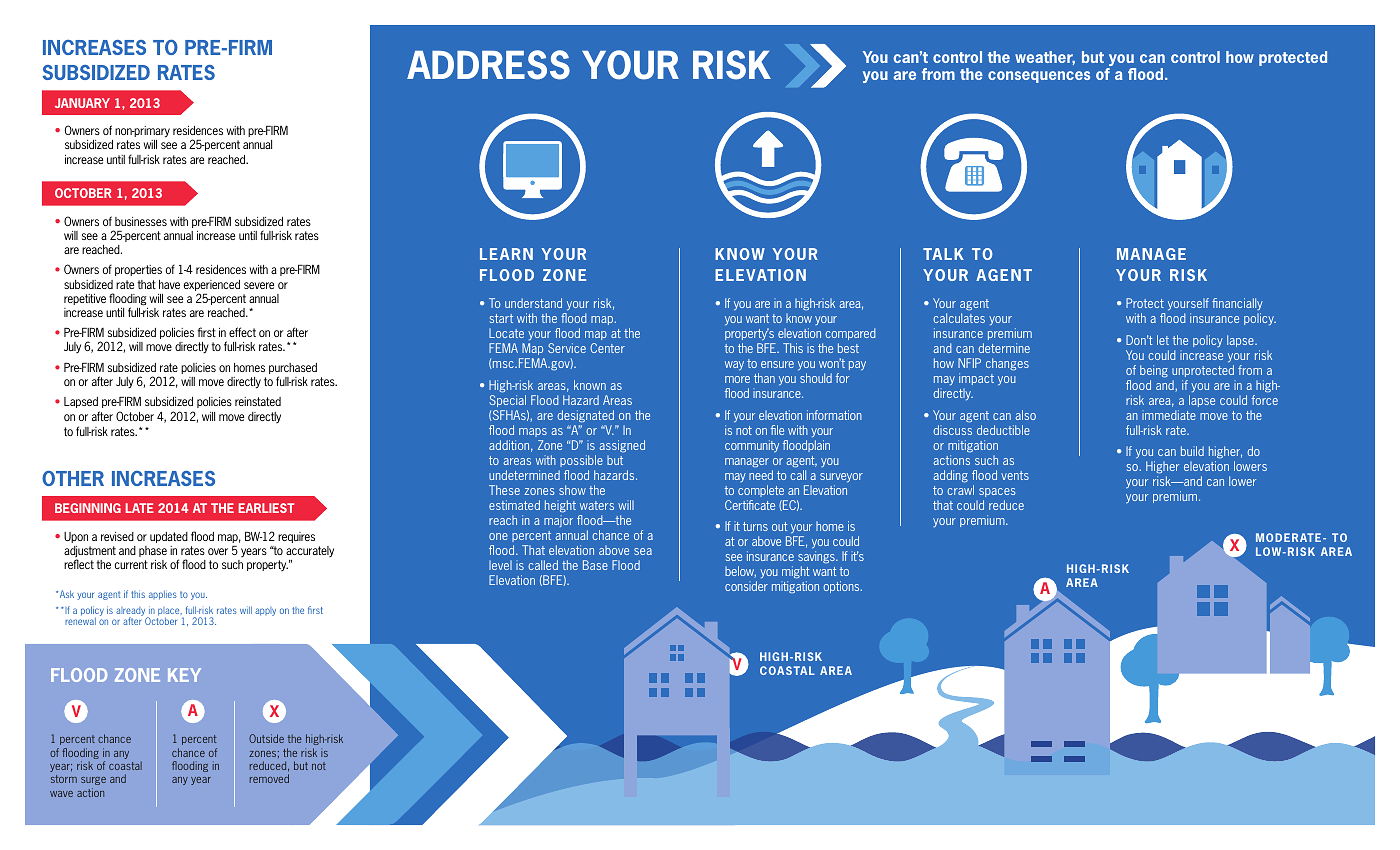 This screenshot has width=1400, height=850. Describe the element at coordinates (1039, 77) in the screenshot. I see `consequences` at that location.
